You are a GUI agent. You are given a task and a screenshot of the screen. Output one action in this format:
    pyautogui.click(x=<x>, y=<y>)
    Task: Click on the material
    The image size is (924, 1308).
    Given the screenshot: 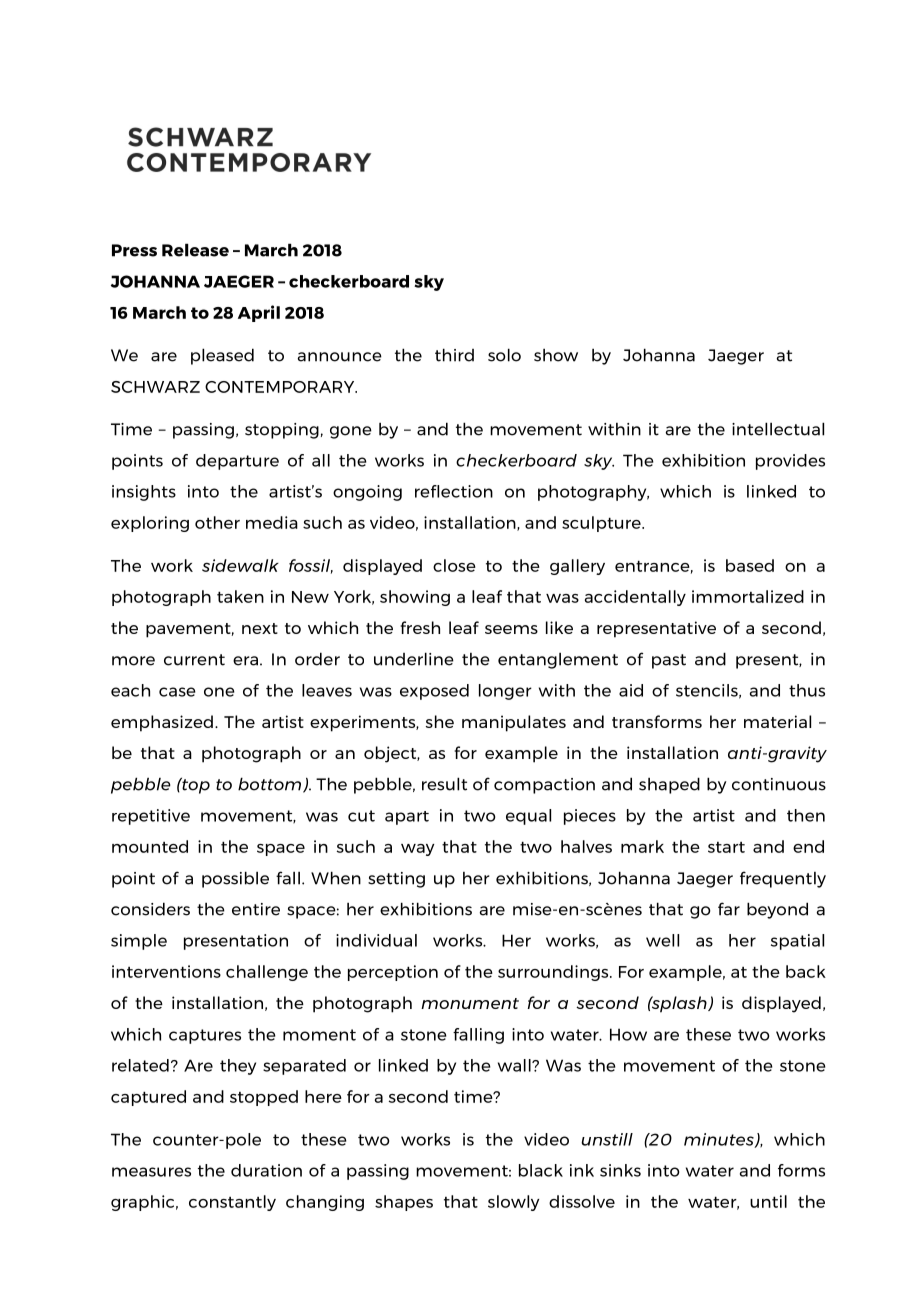 What is the action you would take?
    pyautogui.click(x=777, y=721)
